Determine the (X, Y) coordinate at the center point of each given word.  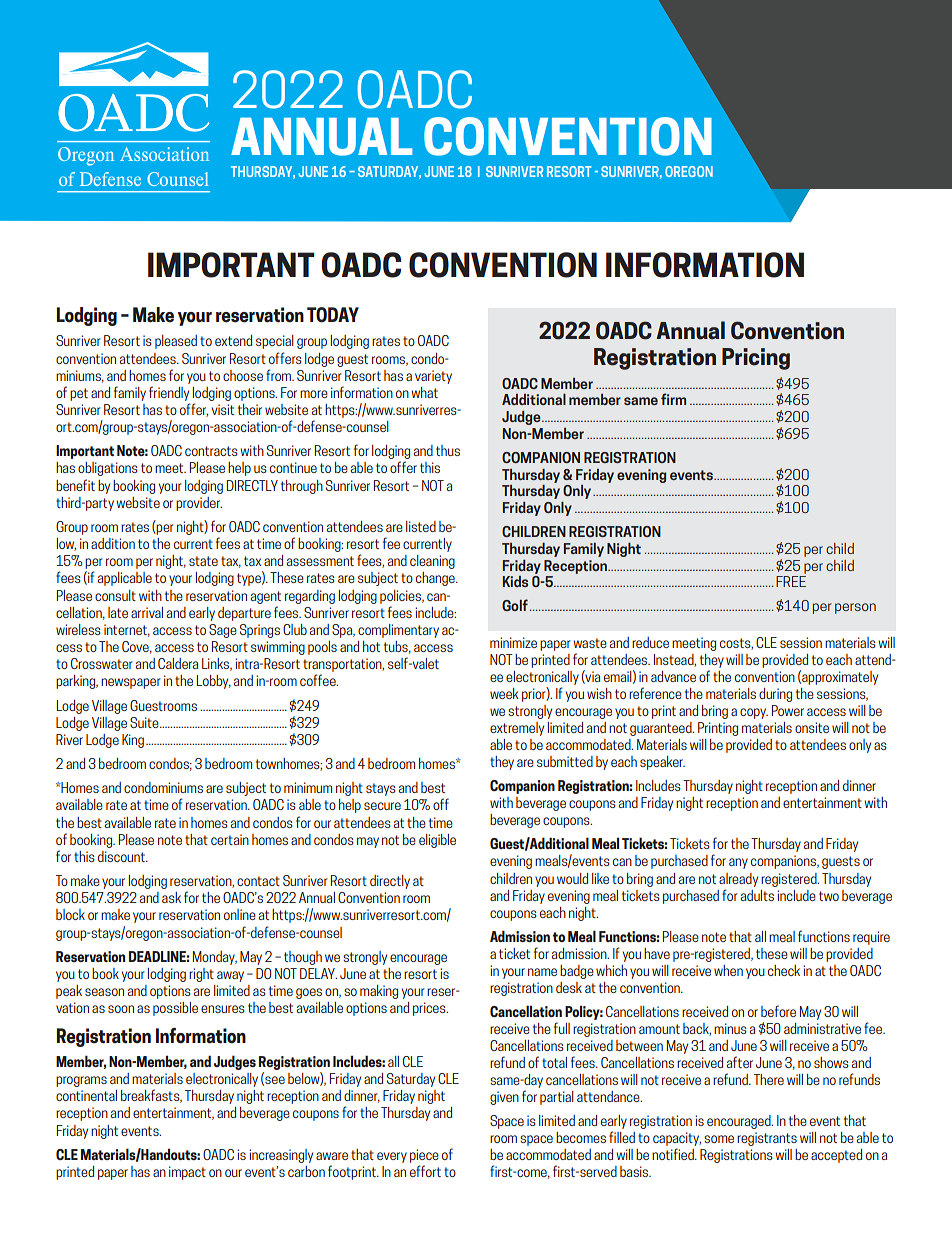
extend (233, 340)
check (784, 970)
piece (424, 1156)
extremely (517, 729)
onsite (812, 727)
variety (433, 377)
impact (187, 1173)
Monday (215, 958)
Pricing (756, 359)
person (855, 608)
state (203, 561)
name (542, 972)
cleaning (432, 562)
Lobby (214, 682)
